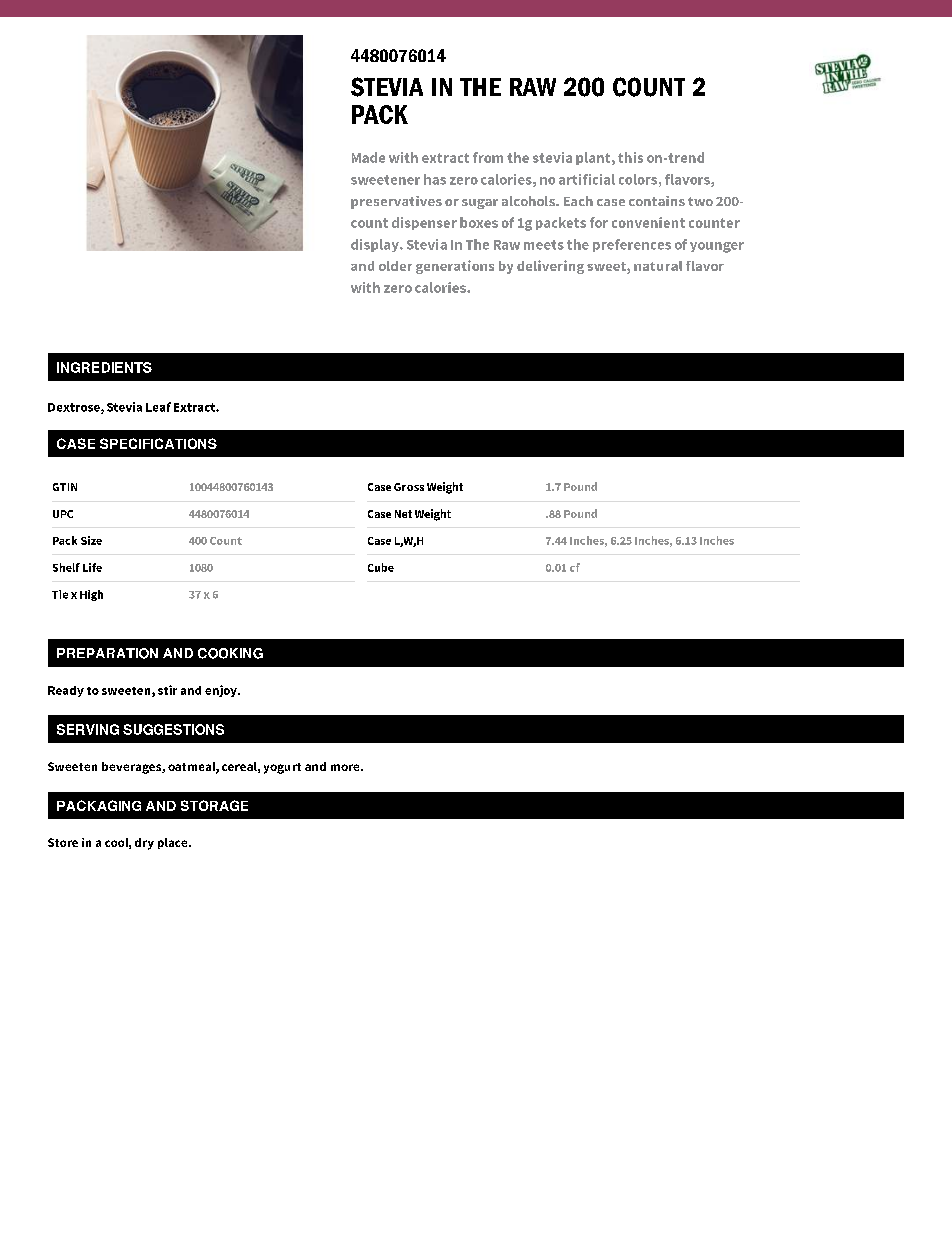 This screenshot has width=952, height=1233. Describe the element at coordinates (657, 201) in the screenshot. I see `contains` at that location.
